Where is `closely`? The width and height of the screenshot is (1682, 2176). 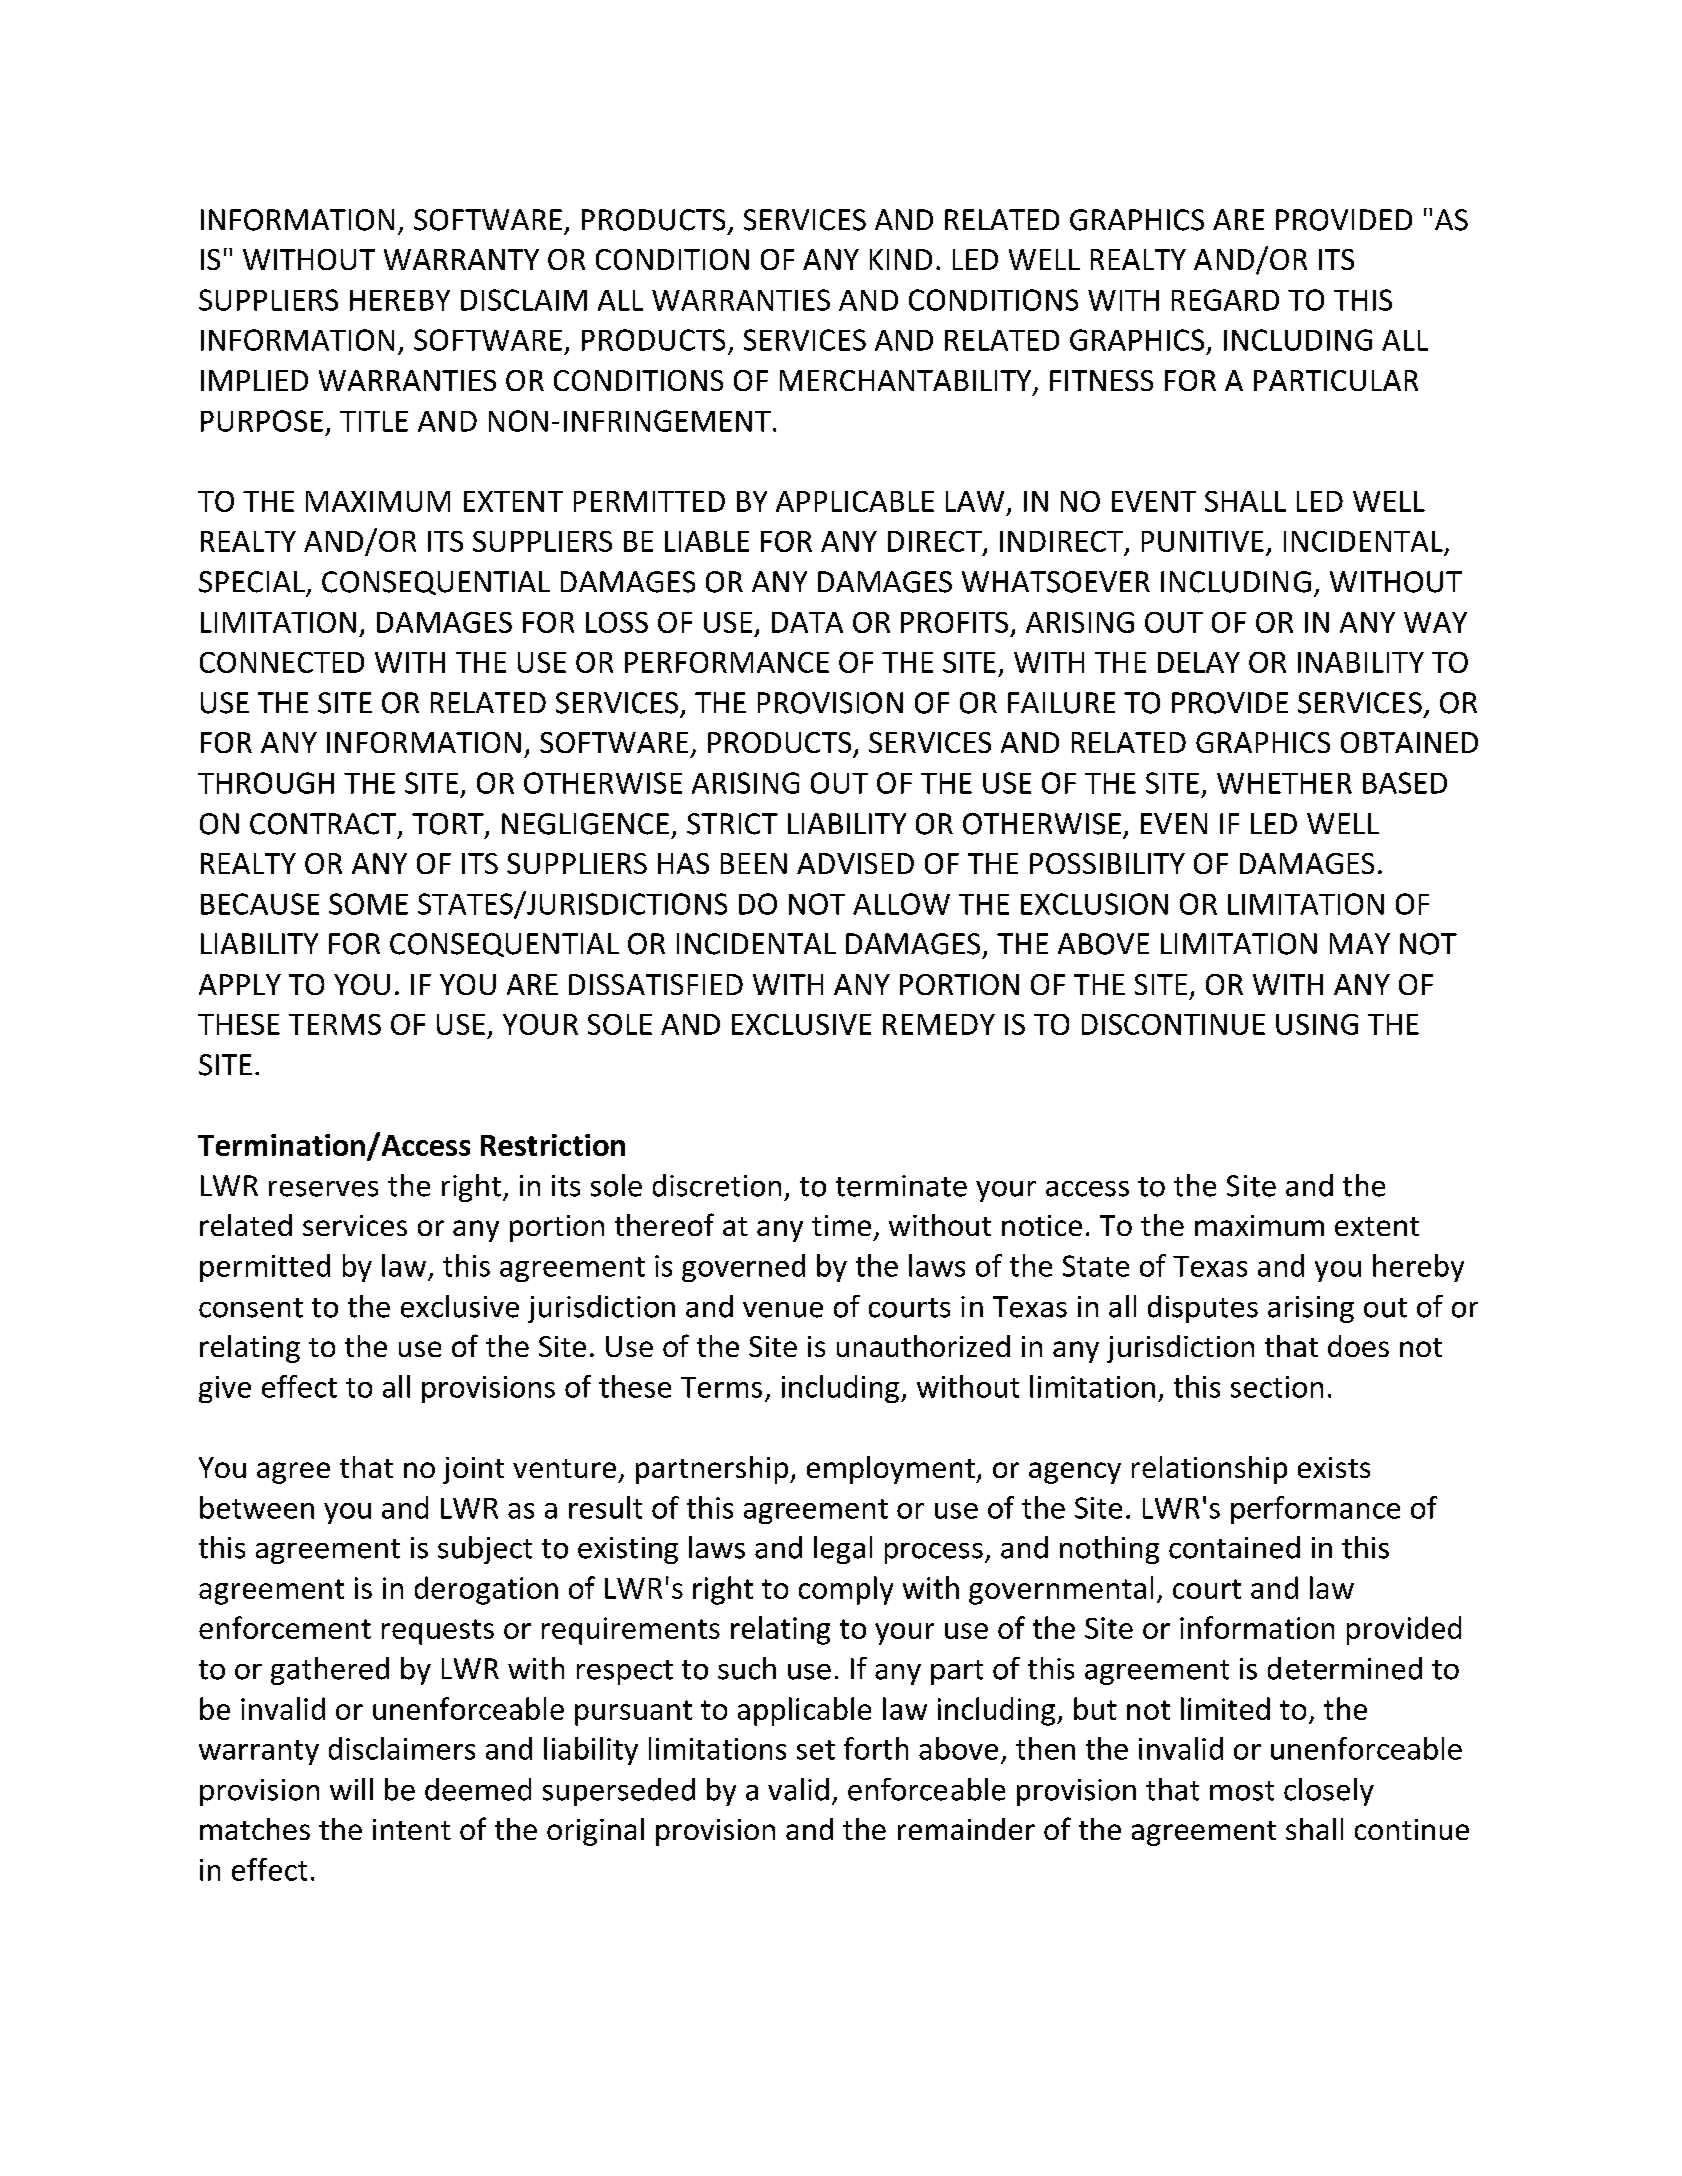 closely is located at coordinates (1329, 1792).
